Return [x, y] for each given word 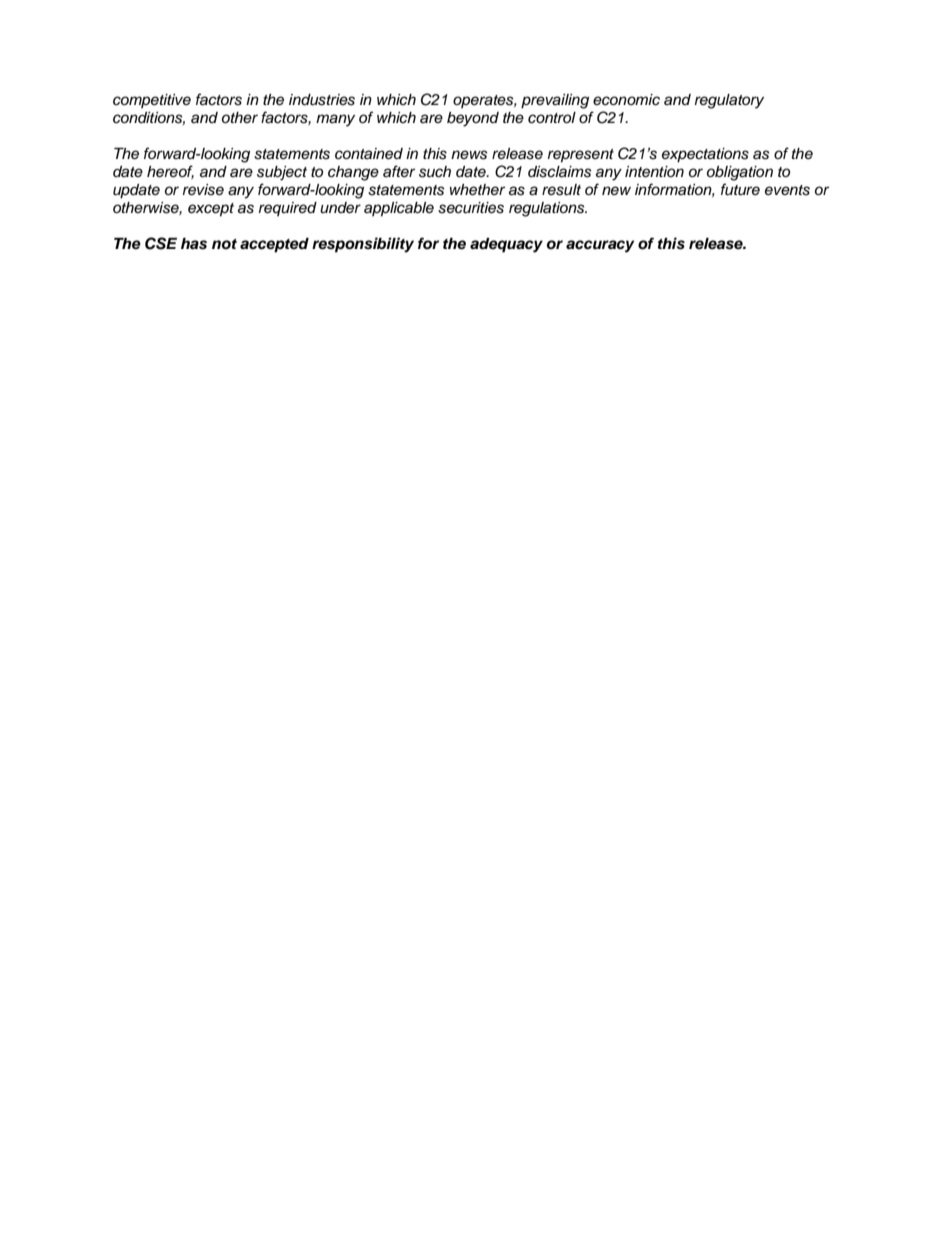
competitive [152, 101]
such [435, 172]
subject [282, 173]
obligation [740, 173]
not [224, 244]
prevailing [555, 101]
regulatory [729, 101]
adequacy [506, 245]
